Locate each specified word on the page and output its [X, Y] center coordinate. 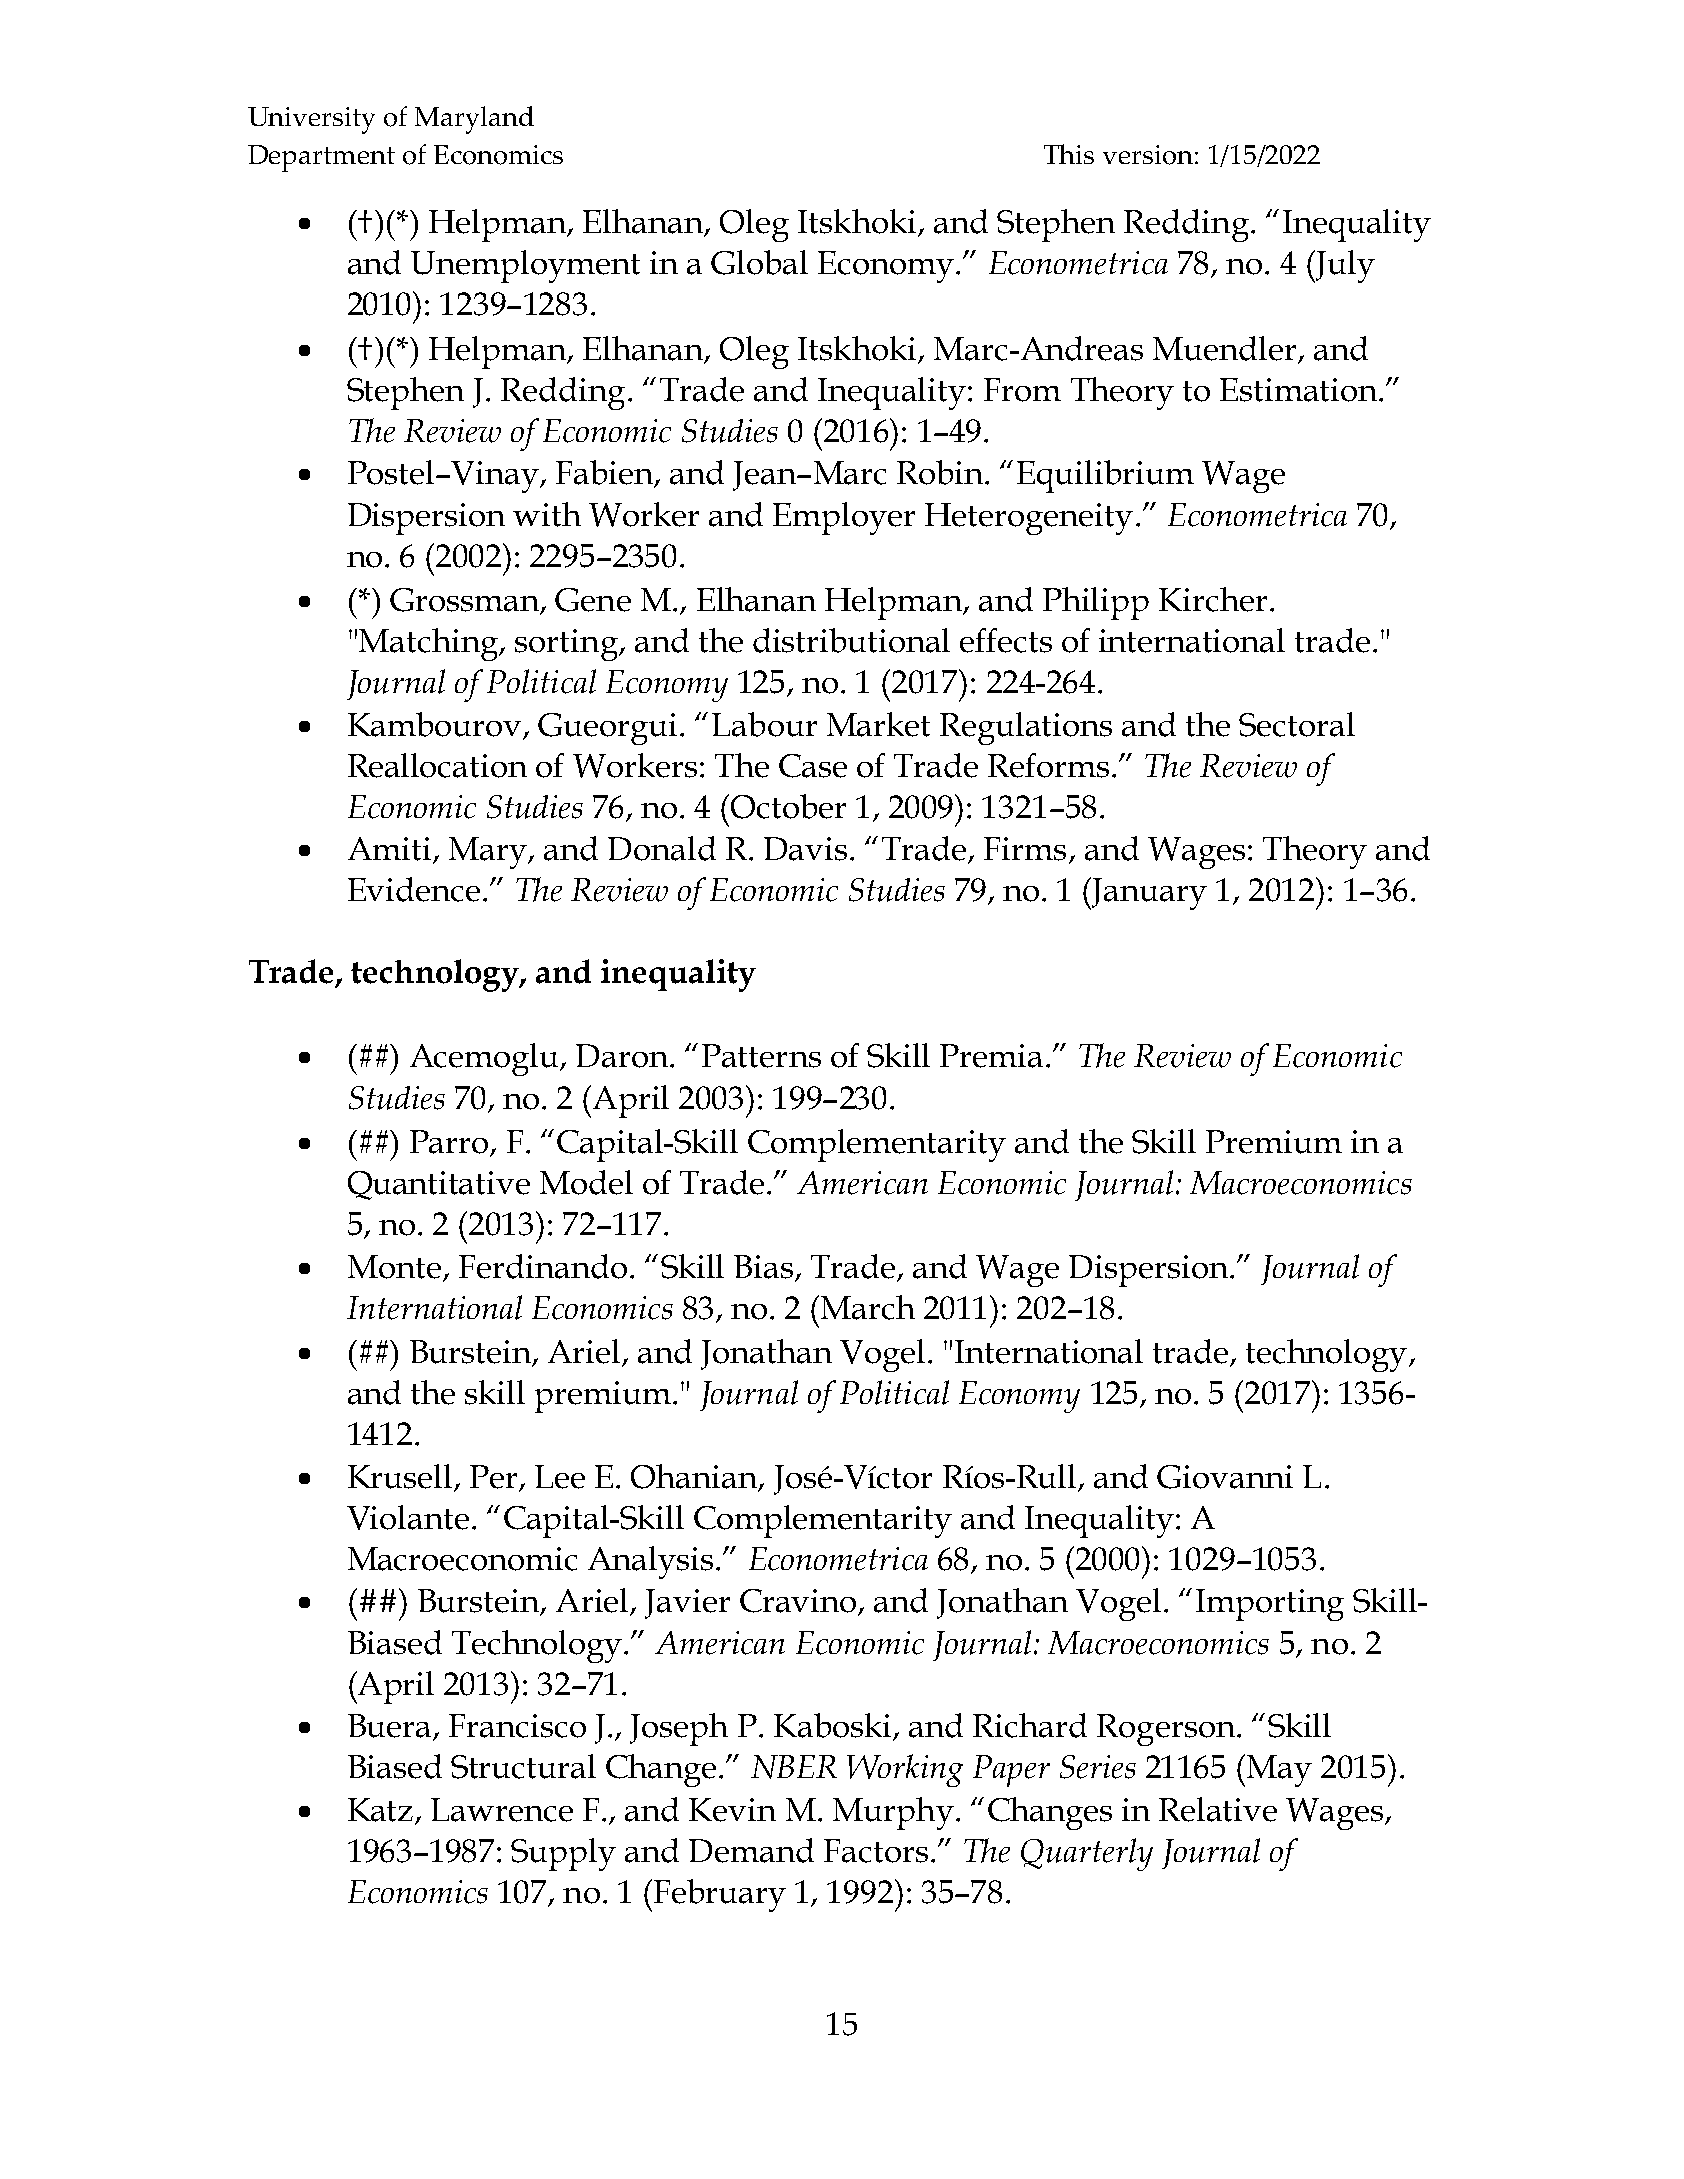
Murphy [893, 1813]
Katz [380, 1810]
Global [759, 262]
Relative [1218, 1809]
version [1148, 155]
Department [321, 158]
